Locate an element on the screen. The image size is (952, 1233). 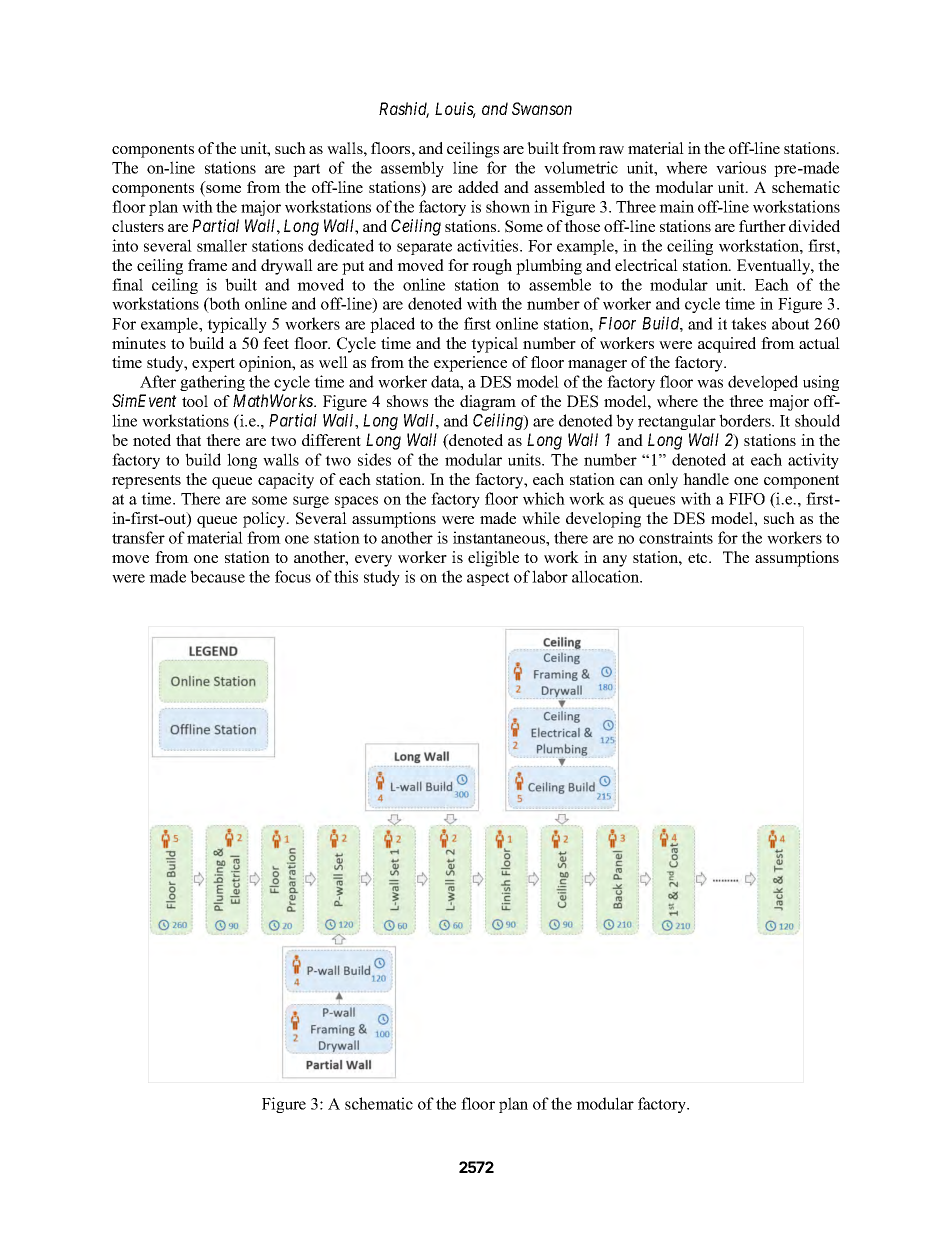
various is located at coordinates (741, 167).
